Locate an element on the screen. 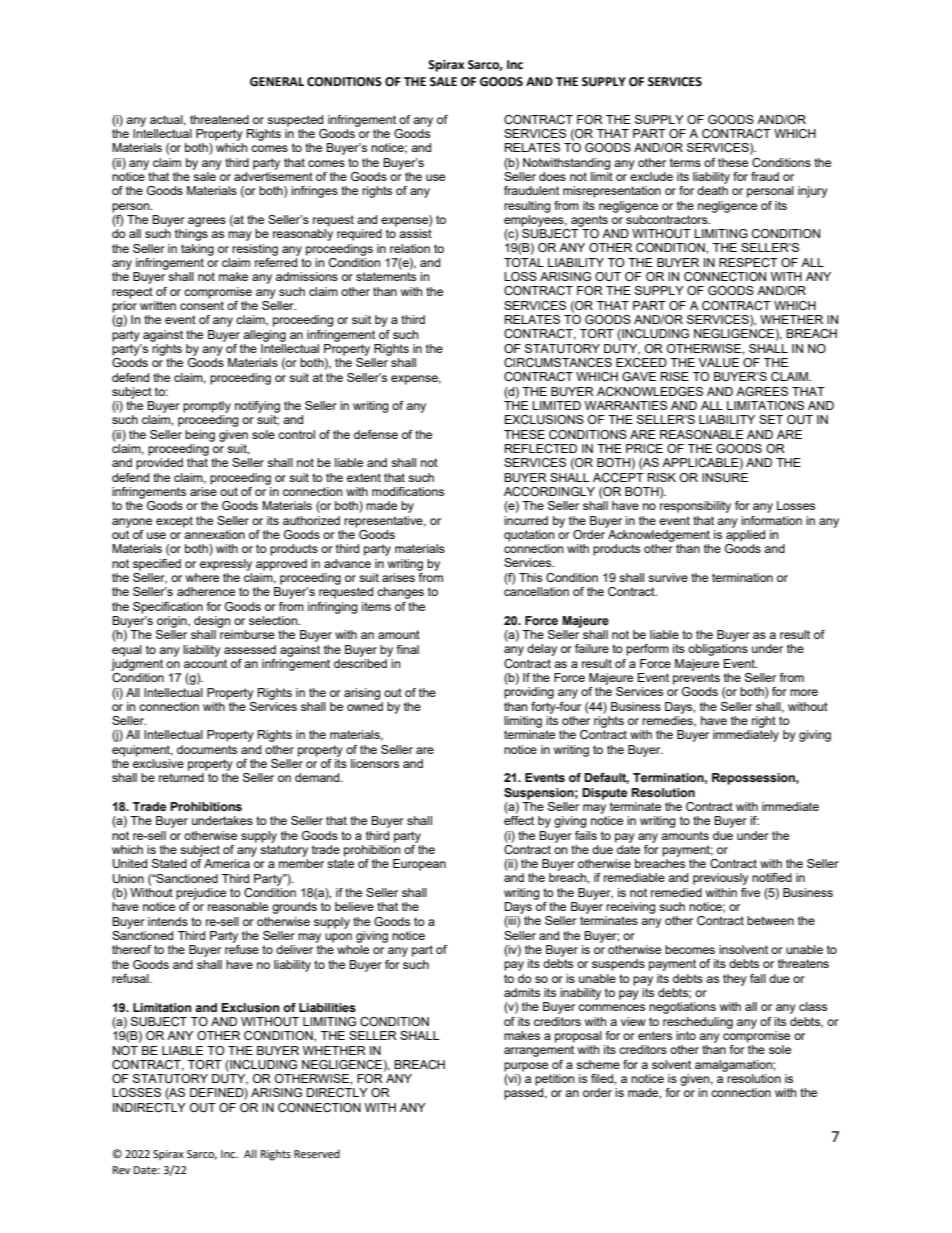  returned is located at coordinates (181, 777).
